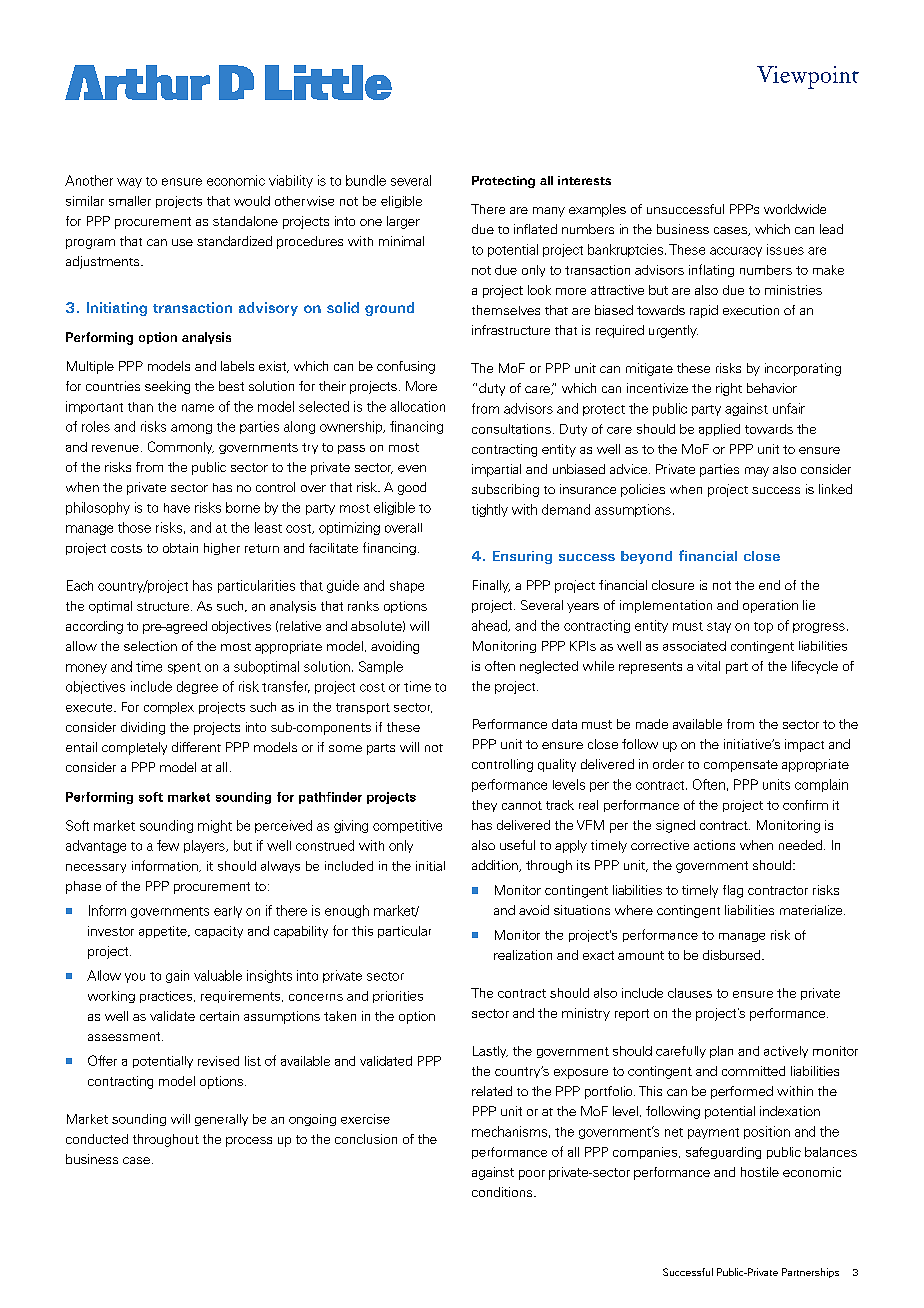  What do you see at coordinates (490, 626) in the image?
I see `ahead` at bounding box center [490, 626].
